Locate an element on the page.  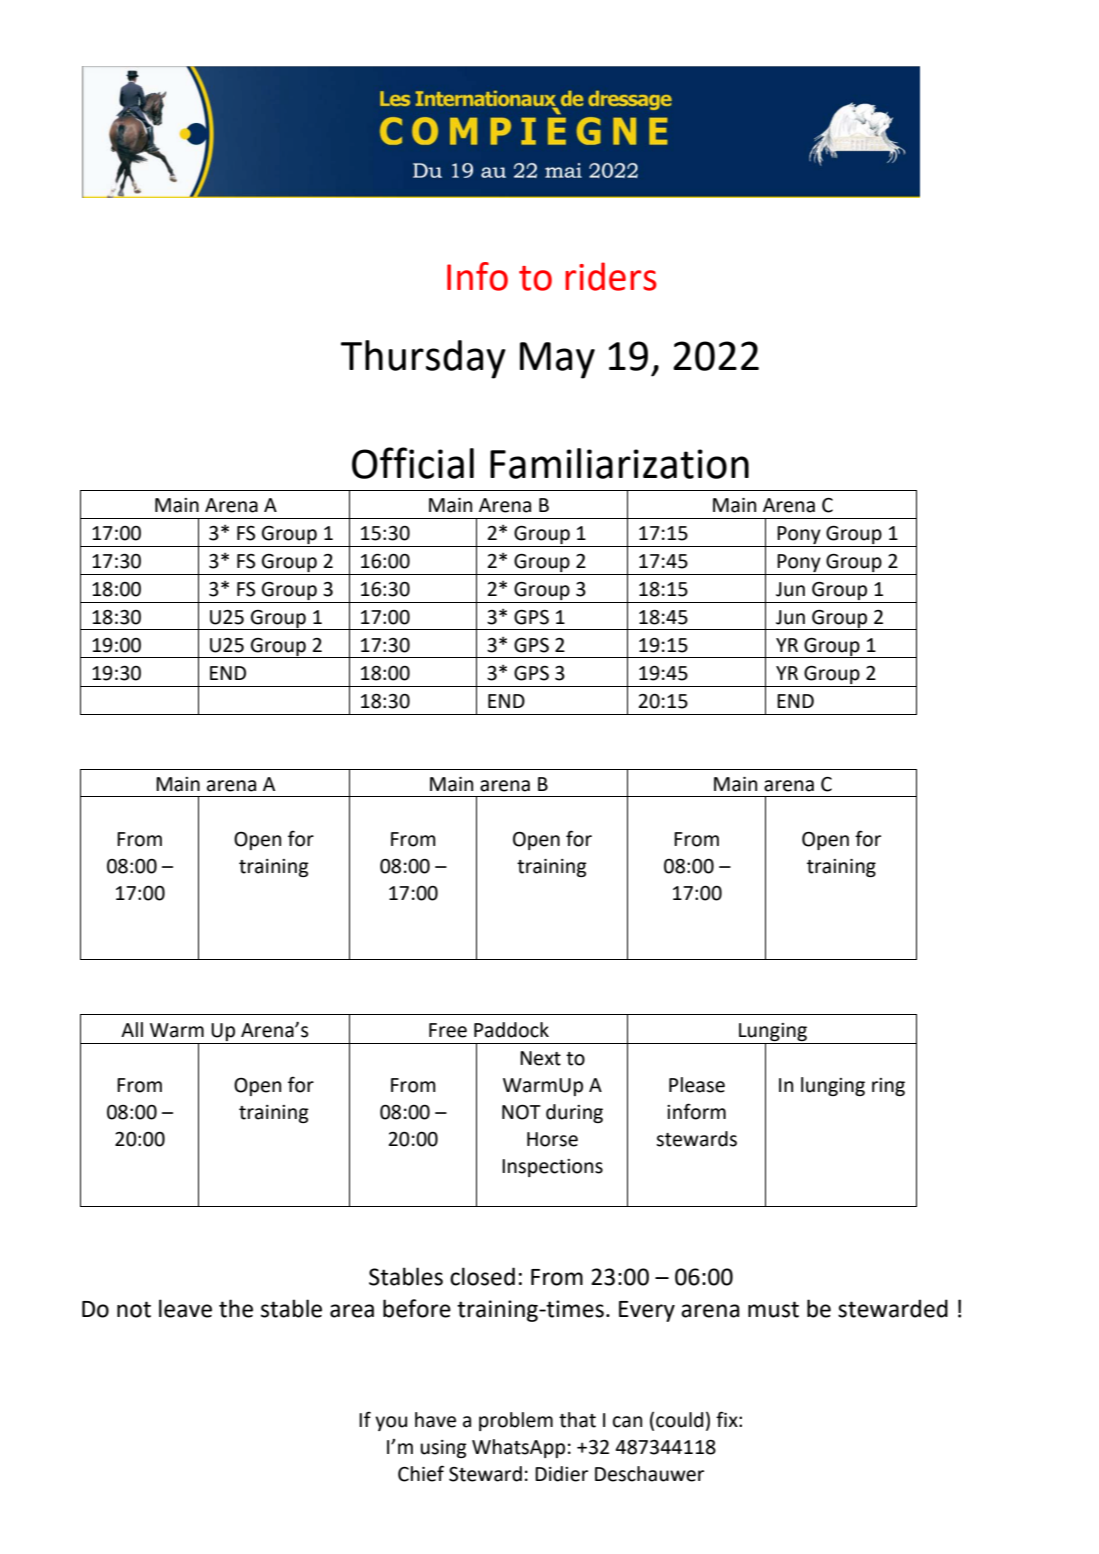
Thursday is located at coordinates (423, 359).
